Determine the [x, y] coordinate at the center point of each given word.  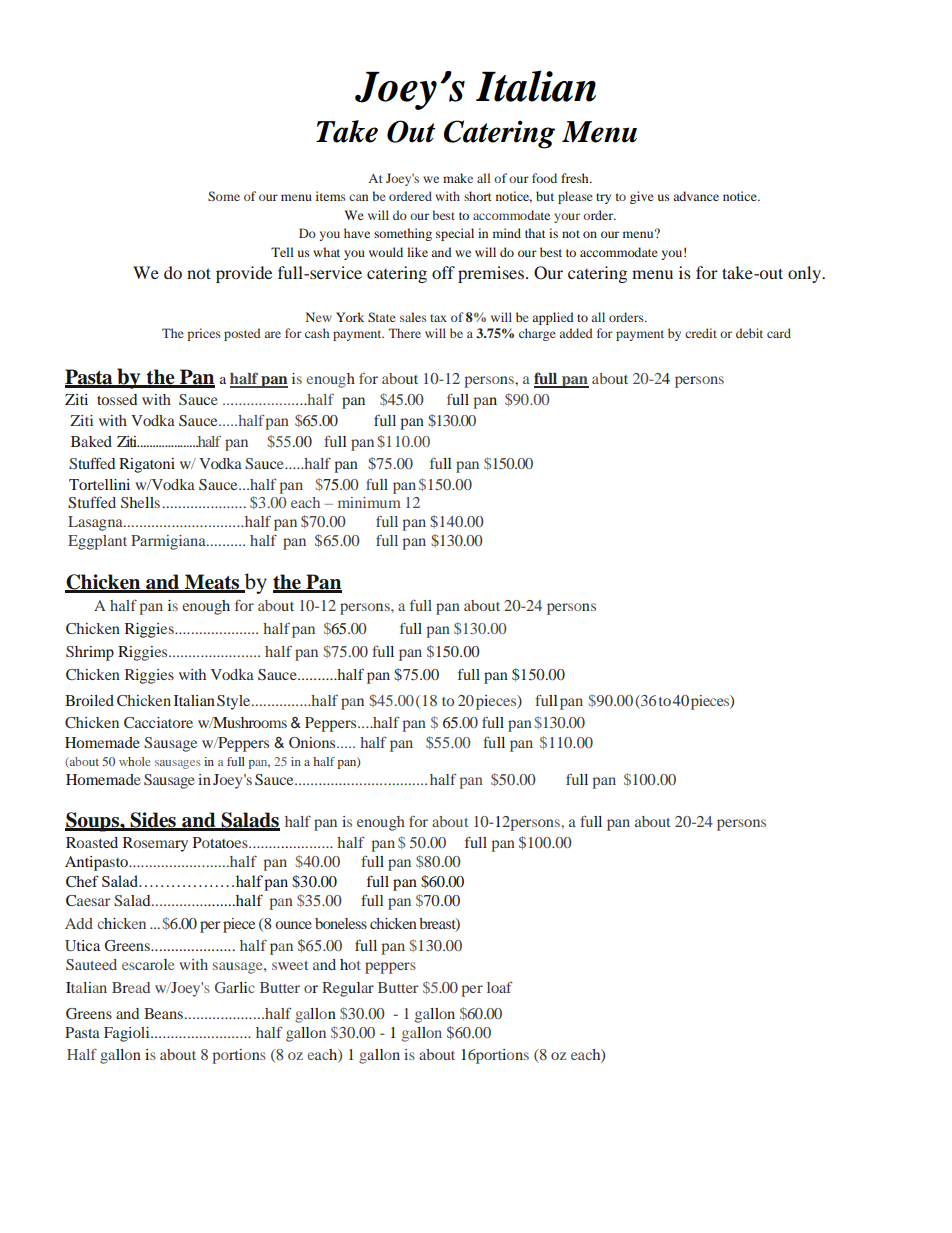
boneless [341, 923]
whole [135, 761]
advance [696, 196]
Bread [131, 987]
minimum [369, 502]
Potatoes [221, 842]
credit [701, 333]
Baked [91, 441]
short [478, 196]
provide [244, 274]
